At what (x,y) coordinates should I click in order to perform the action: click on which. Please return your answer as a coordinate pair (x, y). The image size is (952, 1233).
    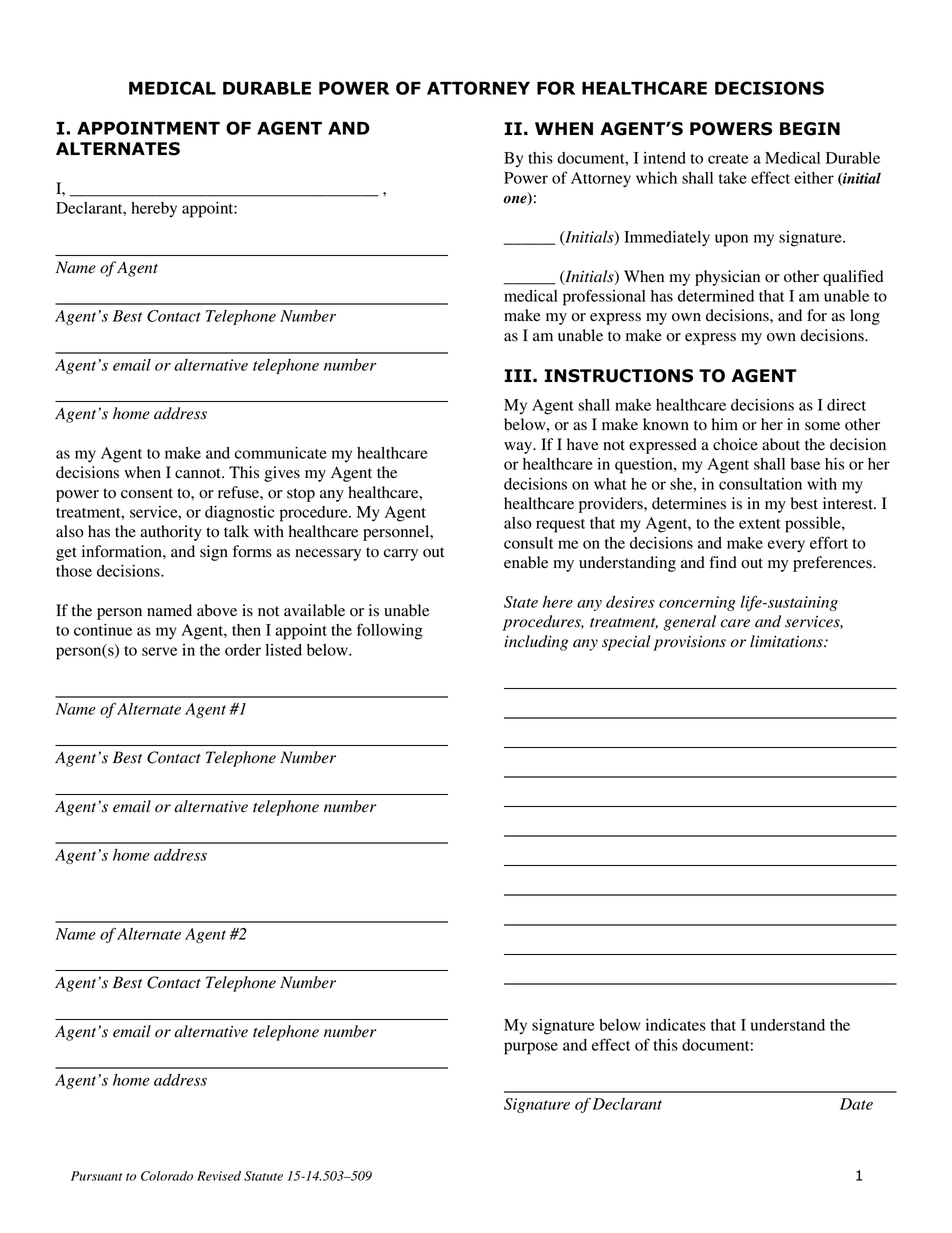
    Looking at the image, I should click on (656, 178).
